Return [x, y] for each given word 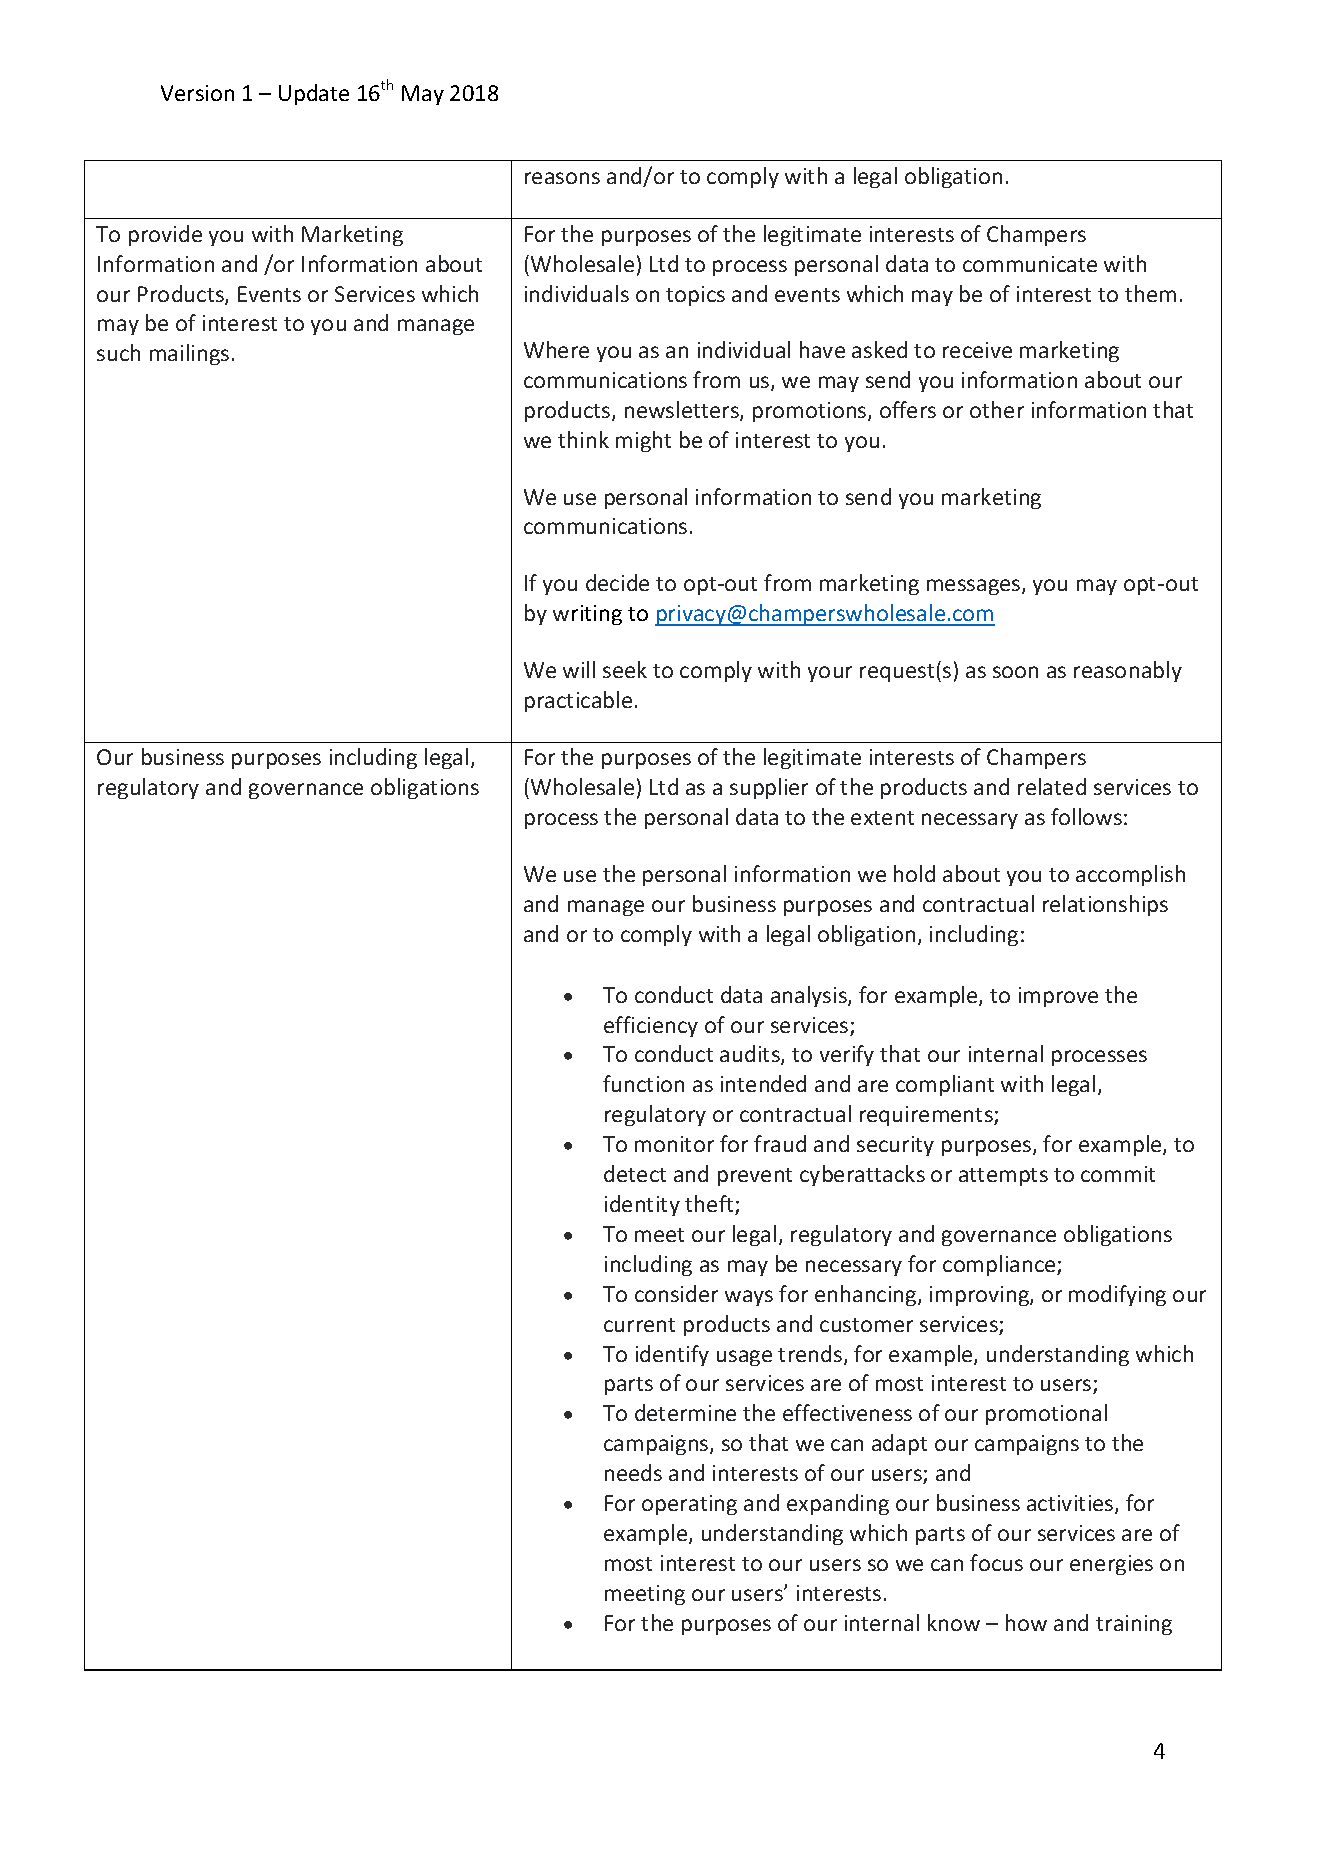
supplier [769, 788]
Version [197, 93]
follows [1086, 816]
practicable [578, 701]
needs [633, 1472]
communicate [1030, 264]
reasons [562, 178]
